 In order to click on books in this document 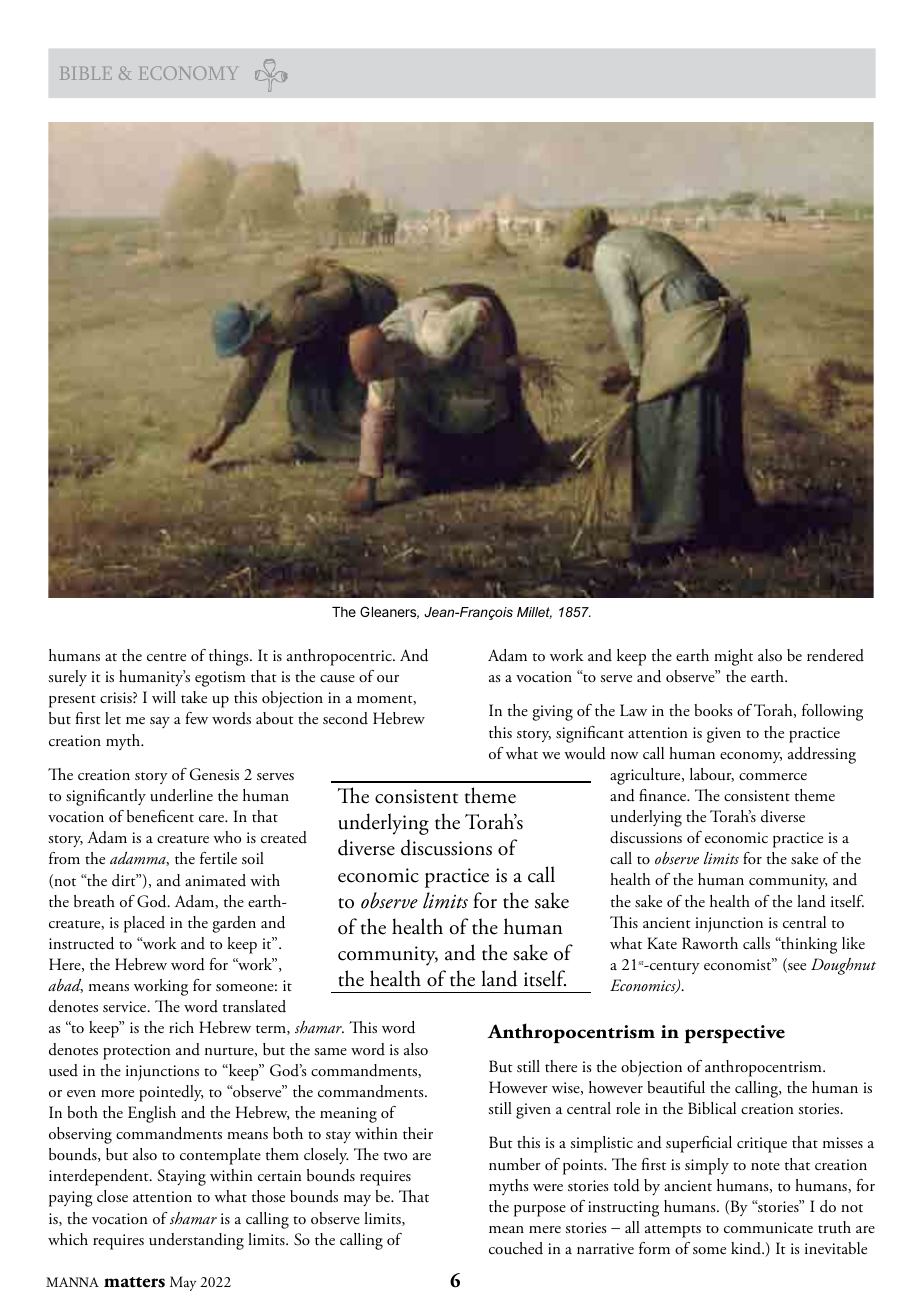, I will do `click(713, 710)`.
